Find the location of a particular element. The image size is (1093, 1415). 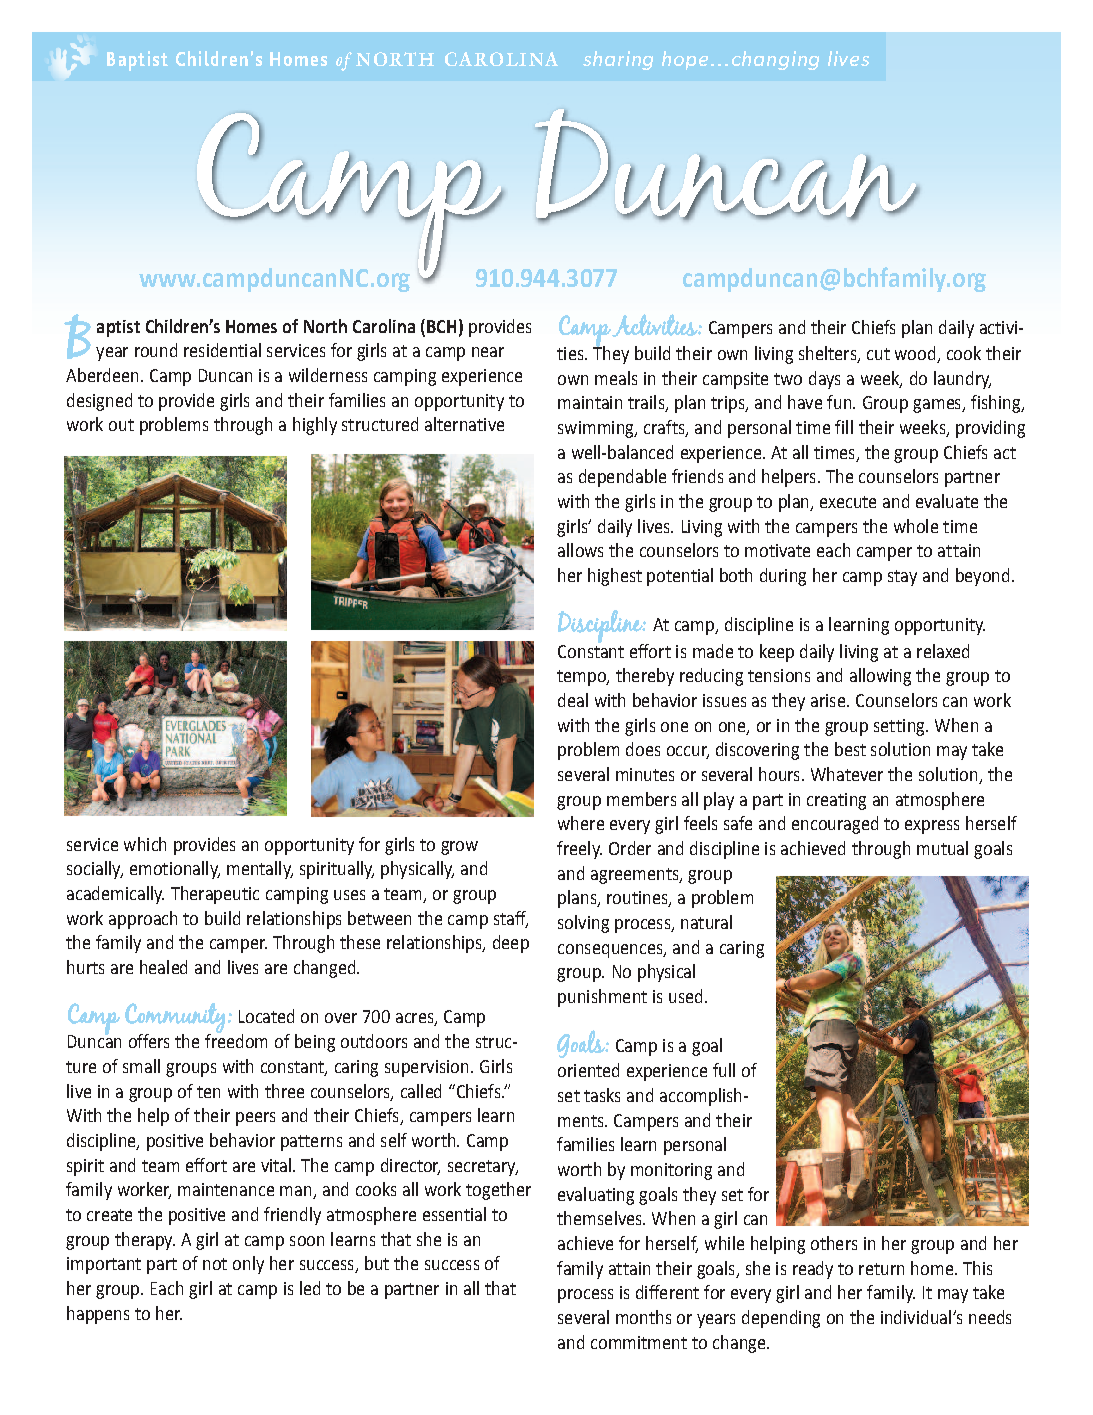

staff is located at coordinates (511, 919).
